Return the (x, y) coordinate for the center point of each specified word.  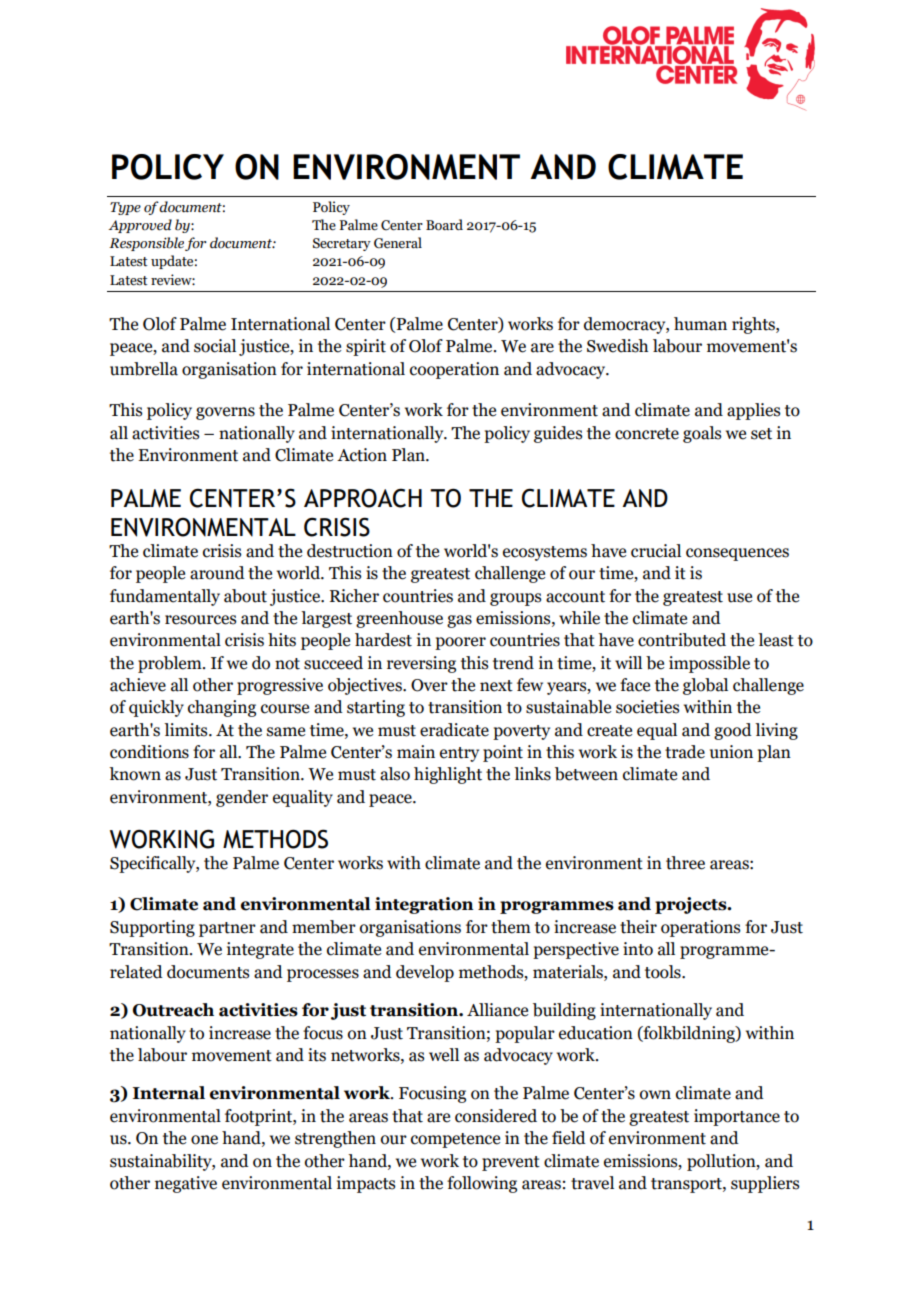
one (204, 1140)
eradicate (454, 730)
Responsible (146, 244)
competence (455, 1140)
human (700, 324)
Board (444, 225)
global (705, 686)
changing (222, 708)
